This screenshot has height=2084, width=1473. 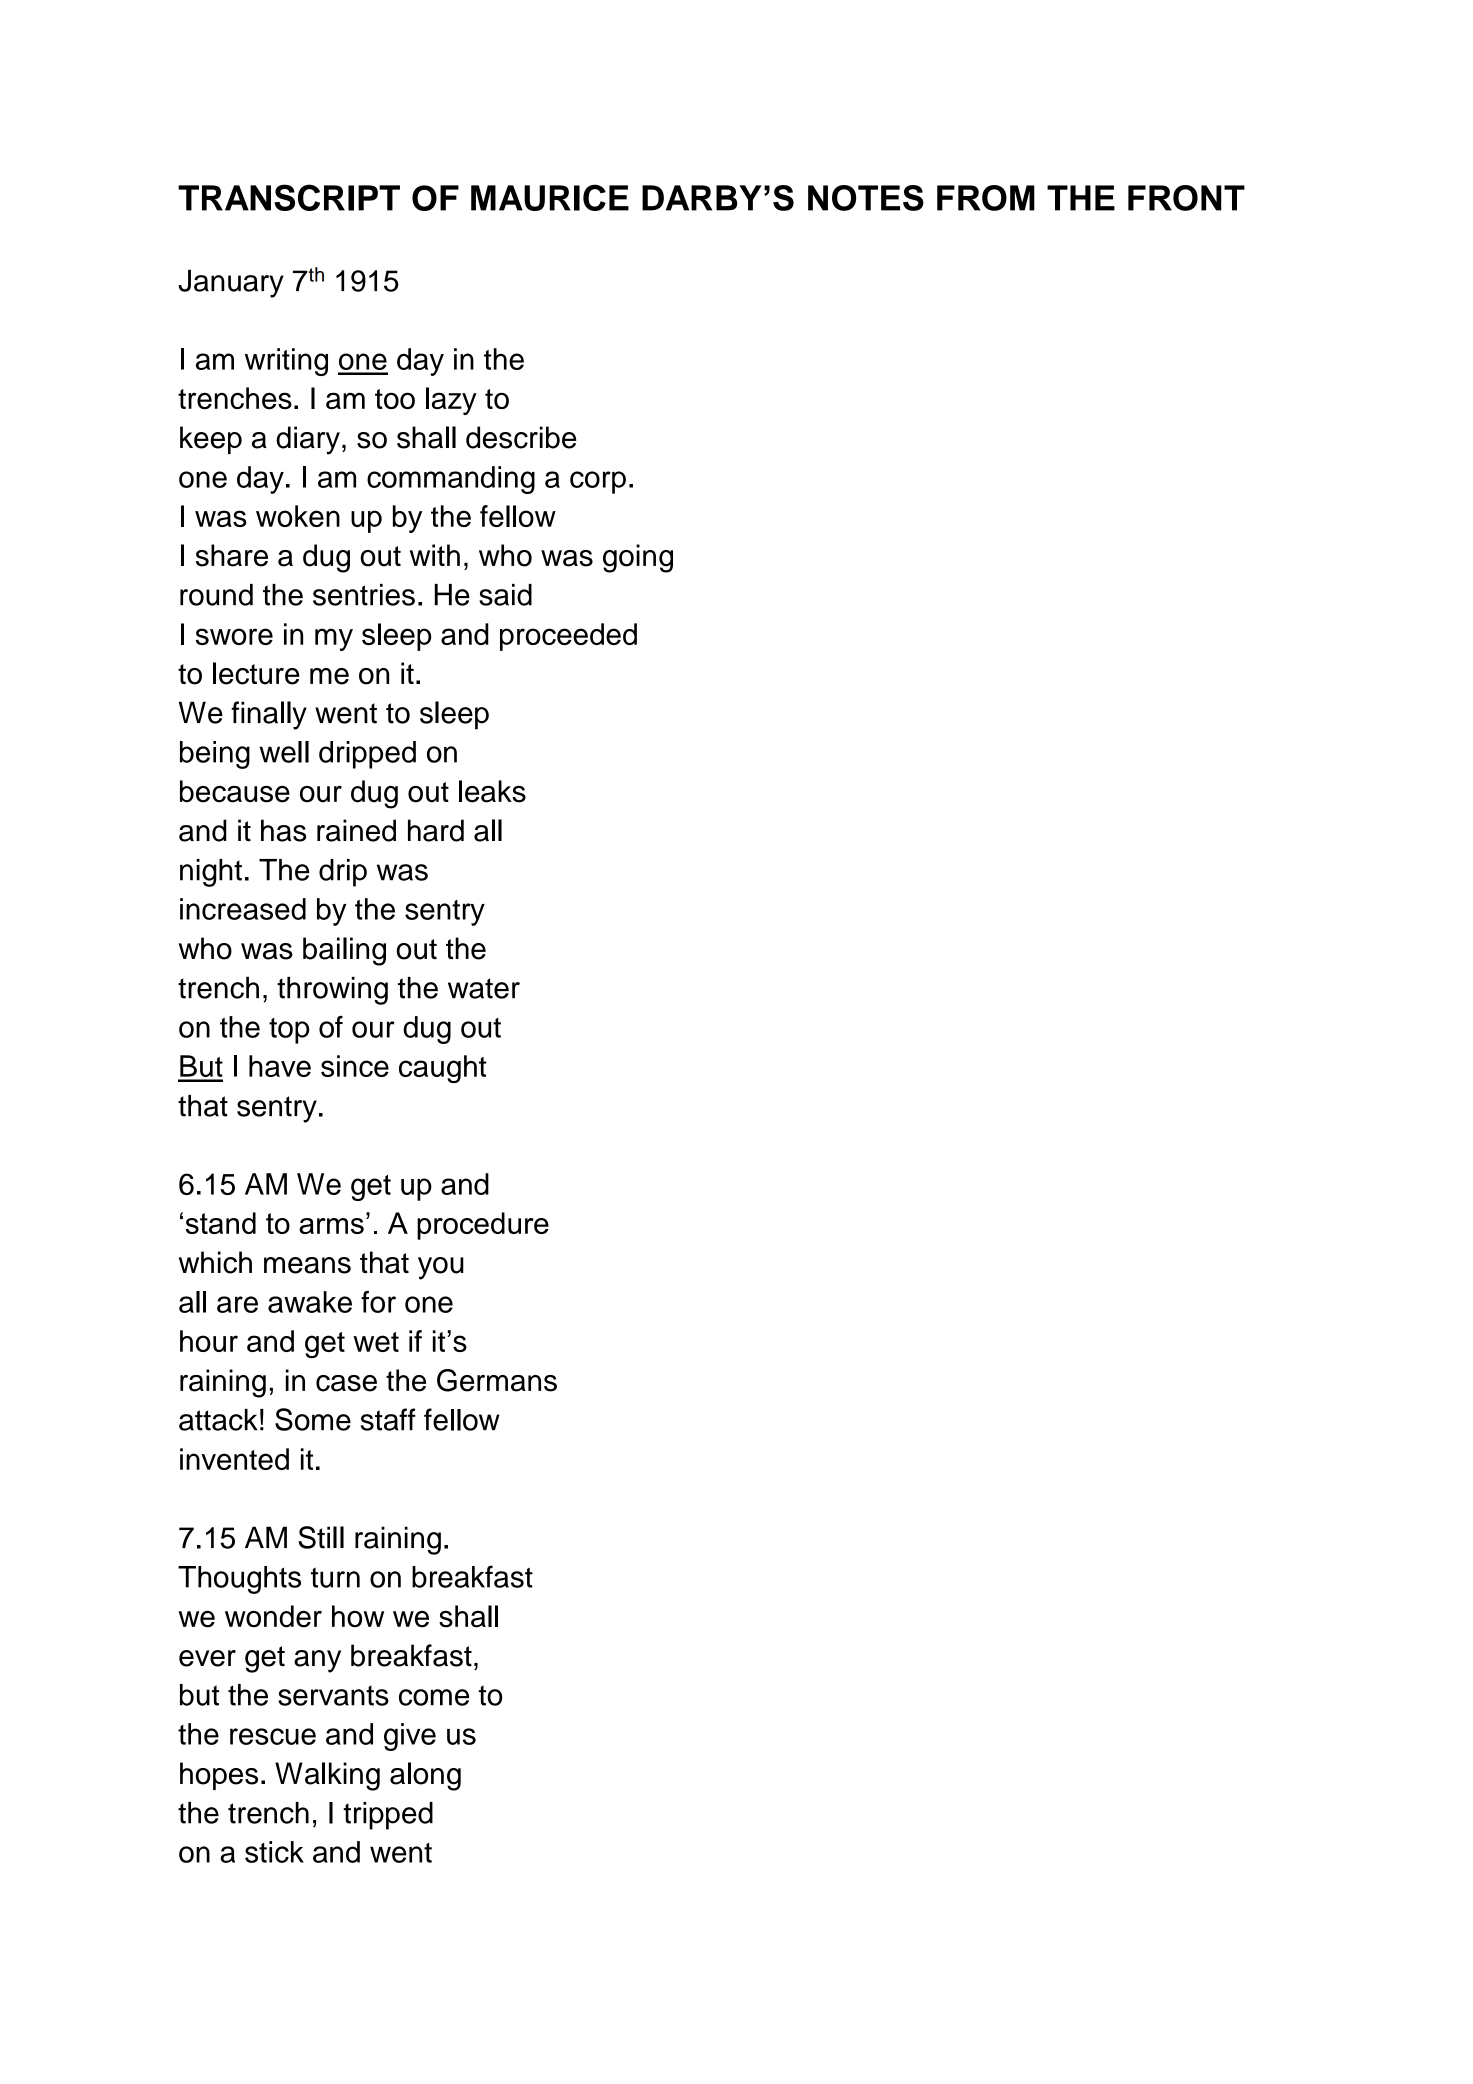 I want to click on FROM, so click(x=986, y=198).
